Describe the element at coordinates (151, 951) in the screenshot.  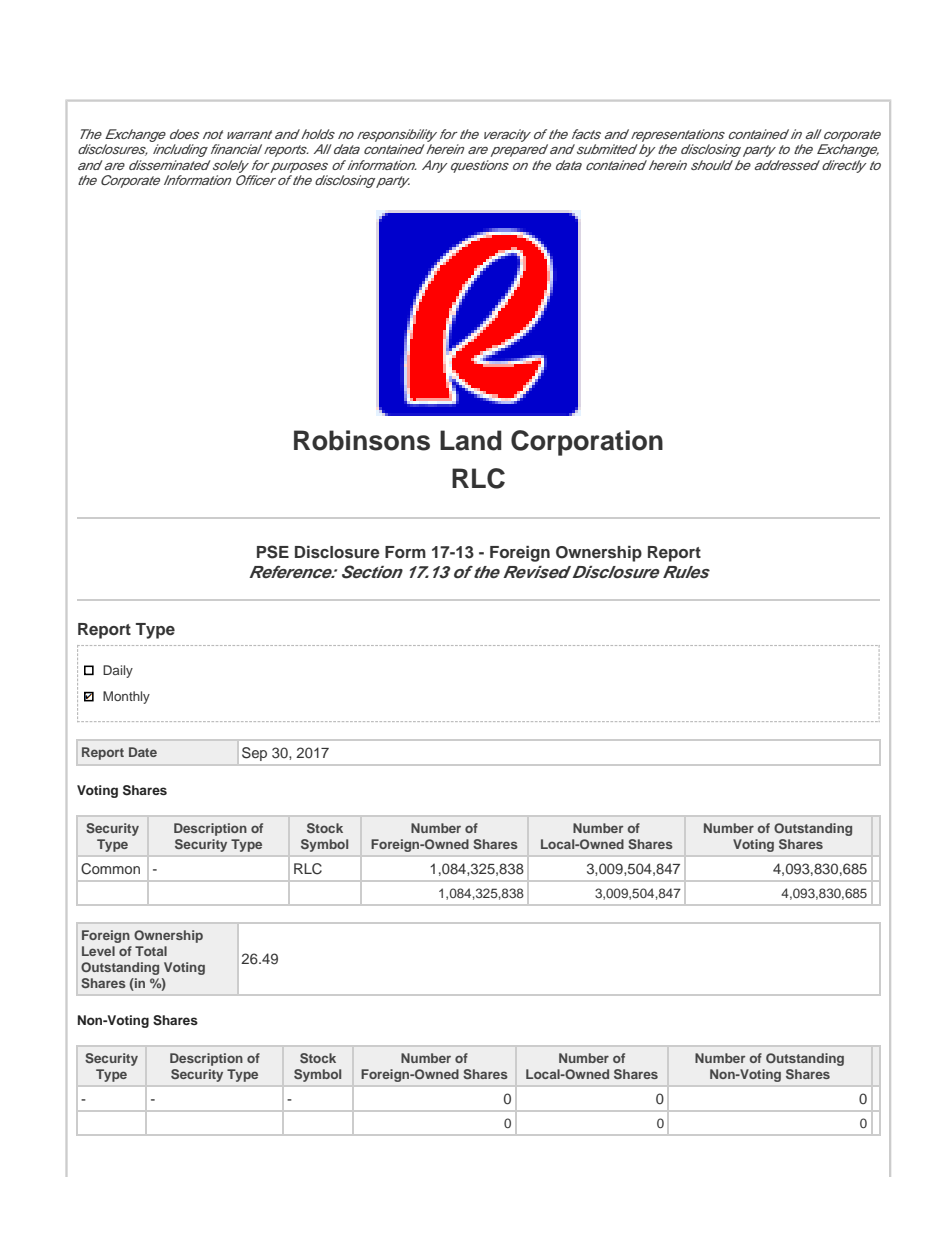
I see `Total` at that location.
